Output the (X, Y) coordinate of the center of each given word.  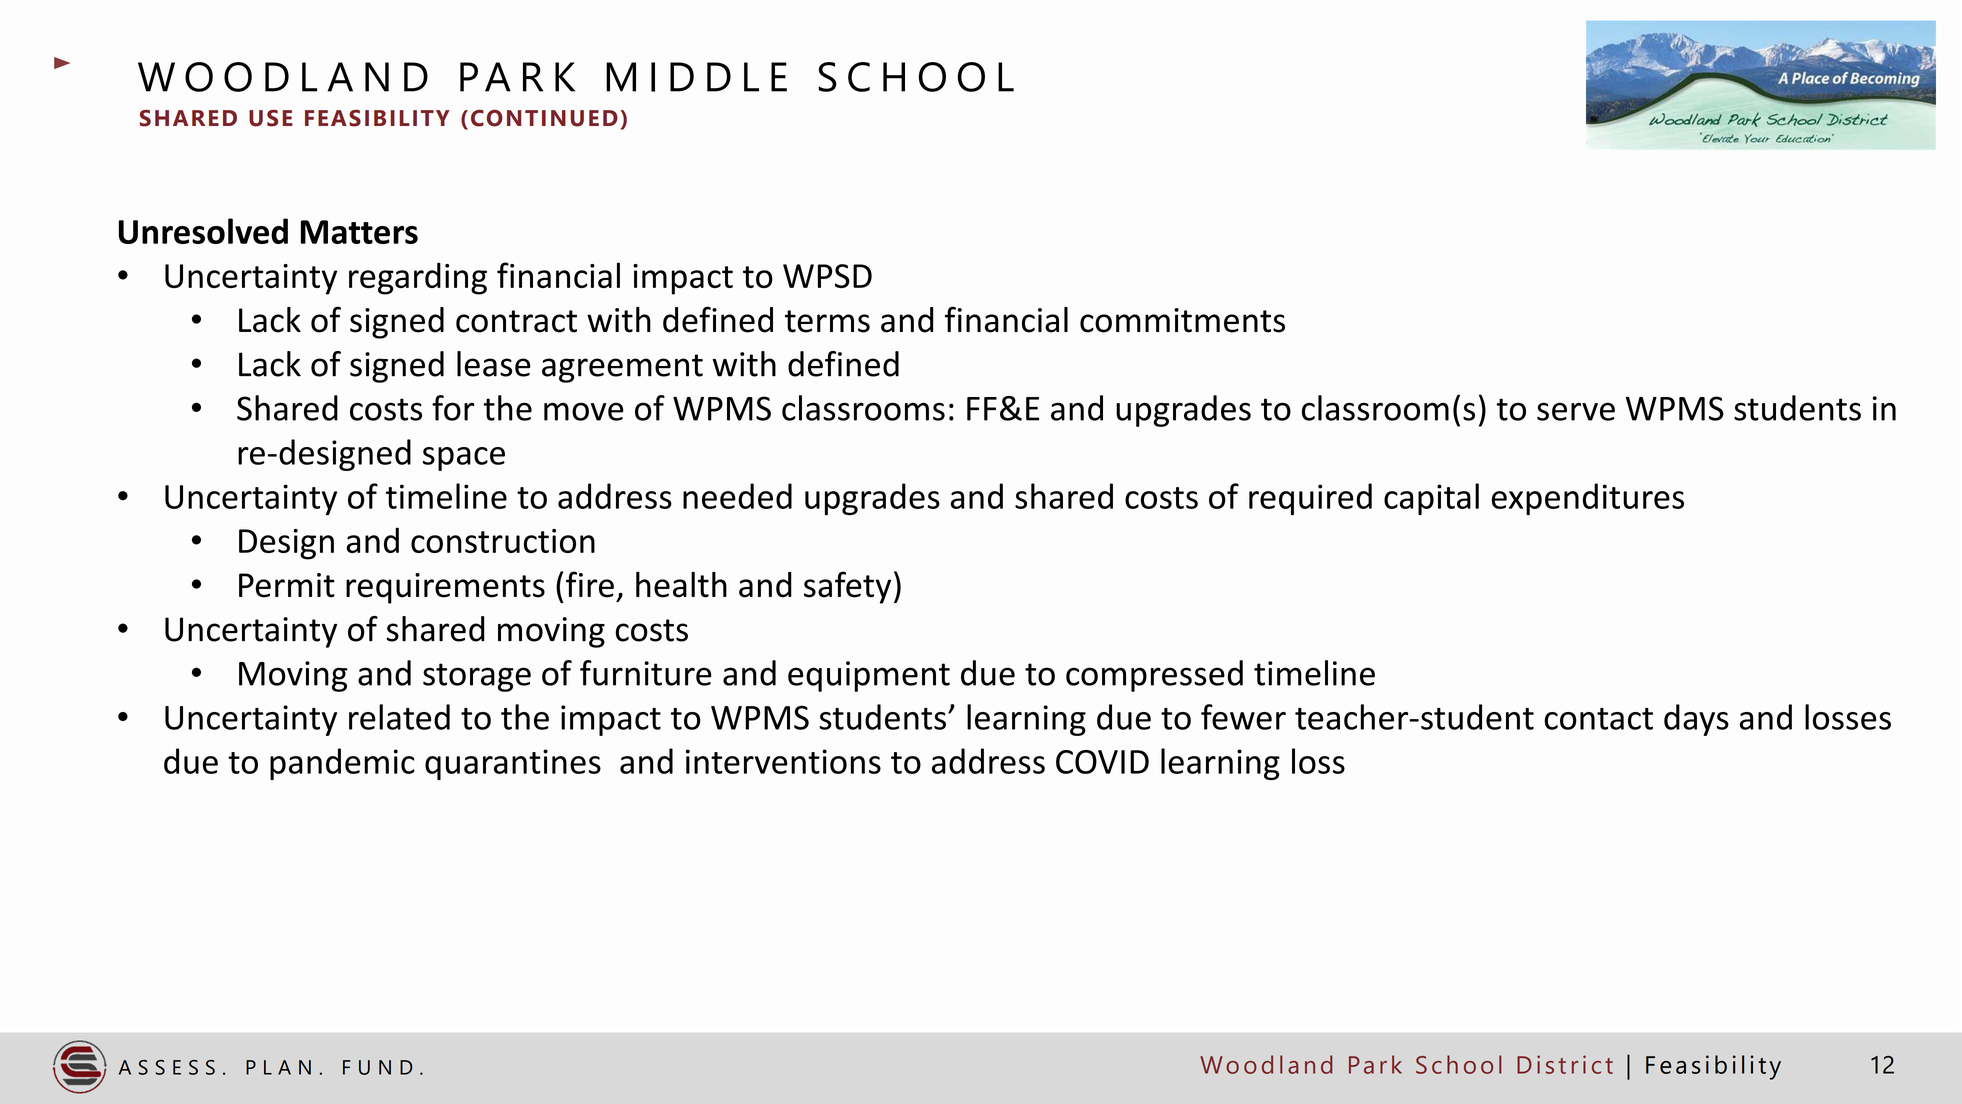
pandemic (342, 764)
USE (271, 118)
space (464, 459)
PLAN (278, 1067)
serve (1576, 411)
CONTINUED (544, 118)
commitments (1182, 320)
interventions (783, 761)
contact (1598, 719)
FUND (377, 1067)
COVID (1102, 762)
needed (737, 496)
